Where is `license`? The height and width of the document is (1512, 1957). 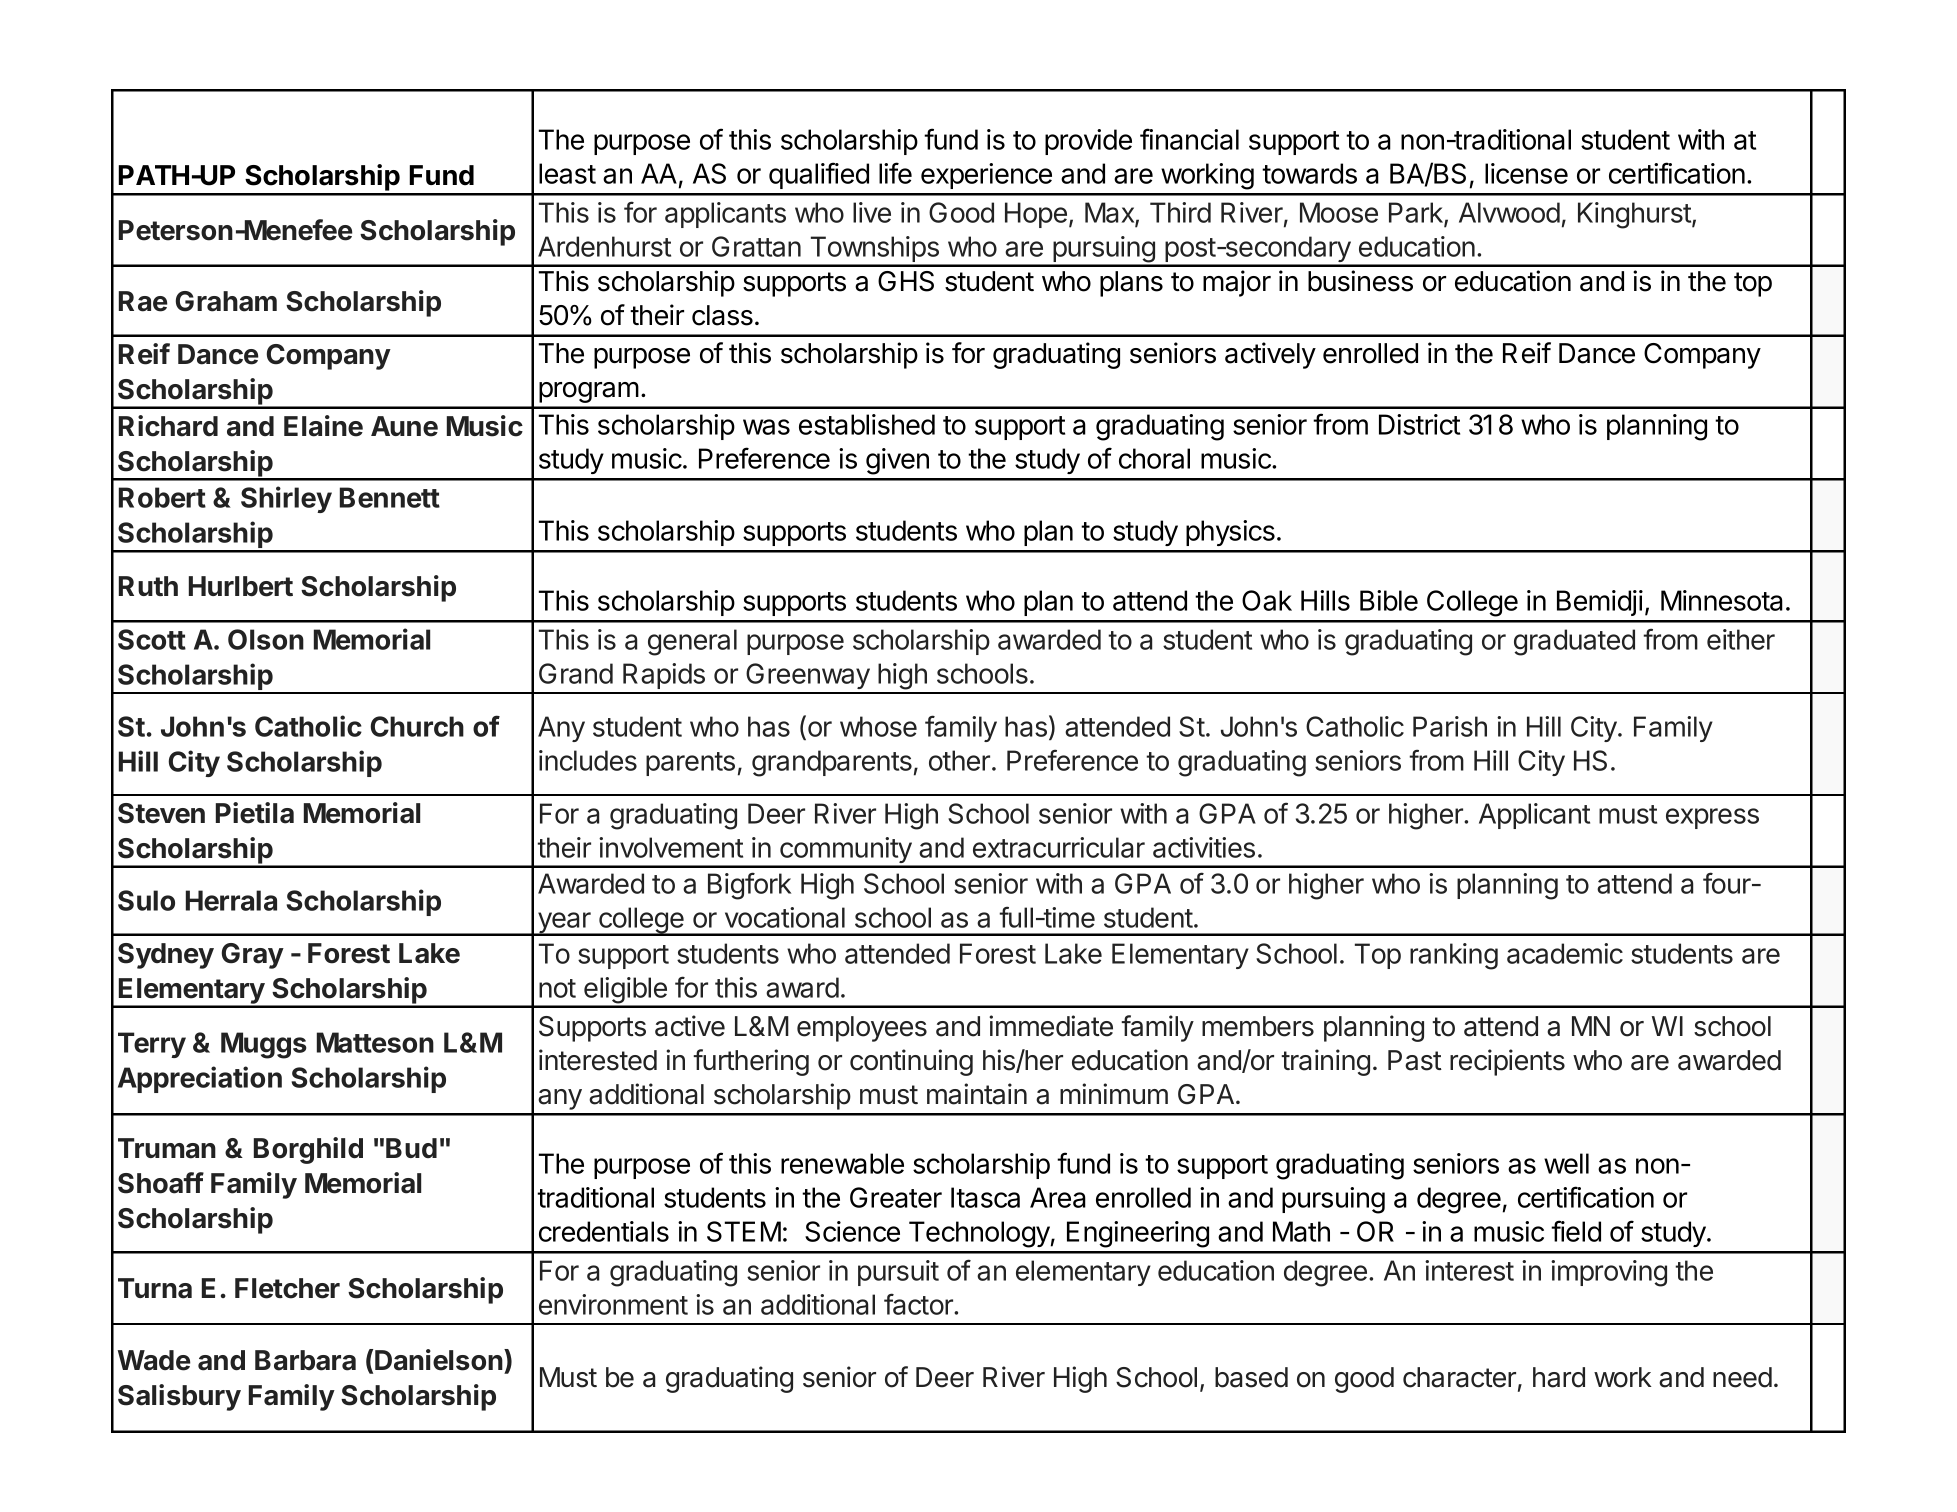 license is located at coordinates (1526, 173).
